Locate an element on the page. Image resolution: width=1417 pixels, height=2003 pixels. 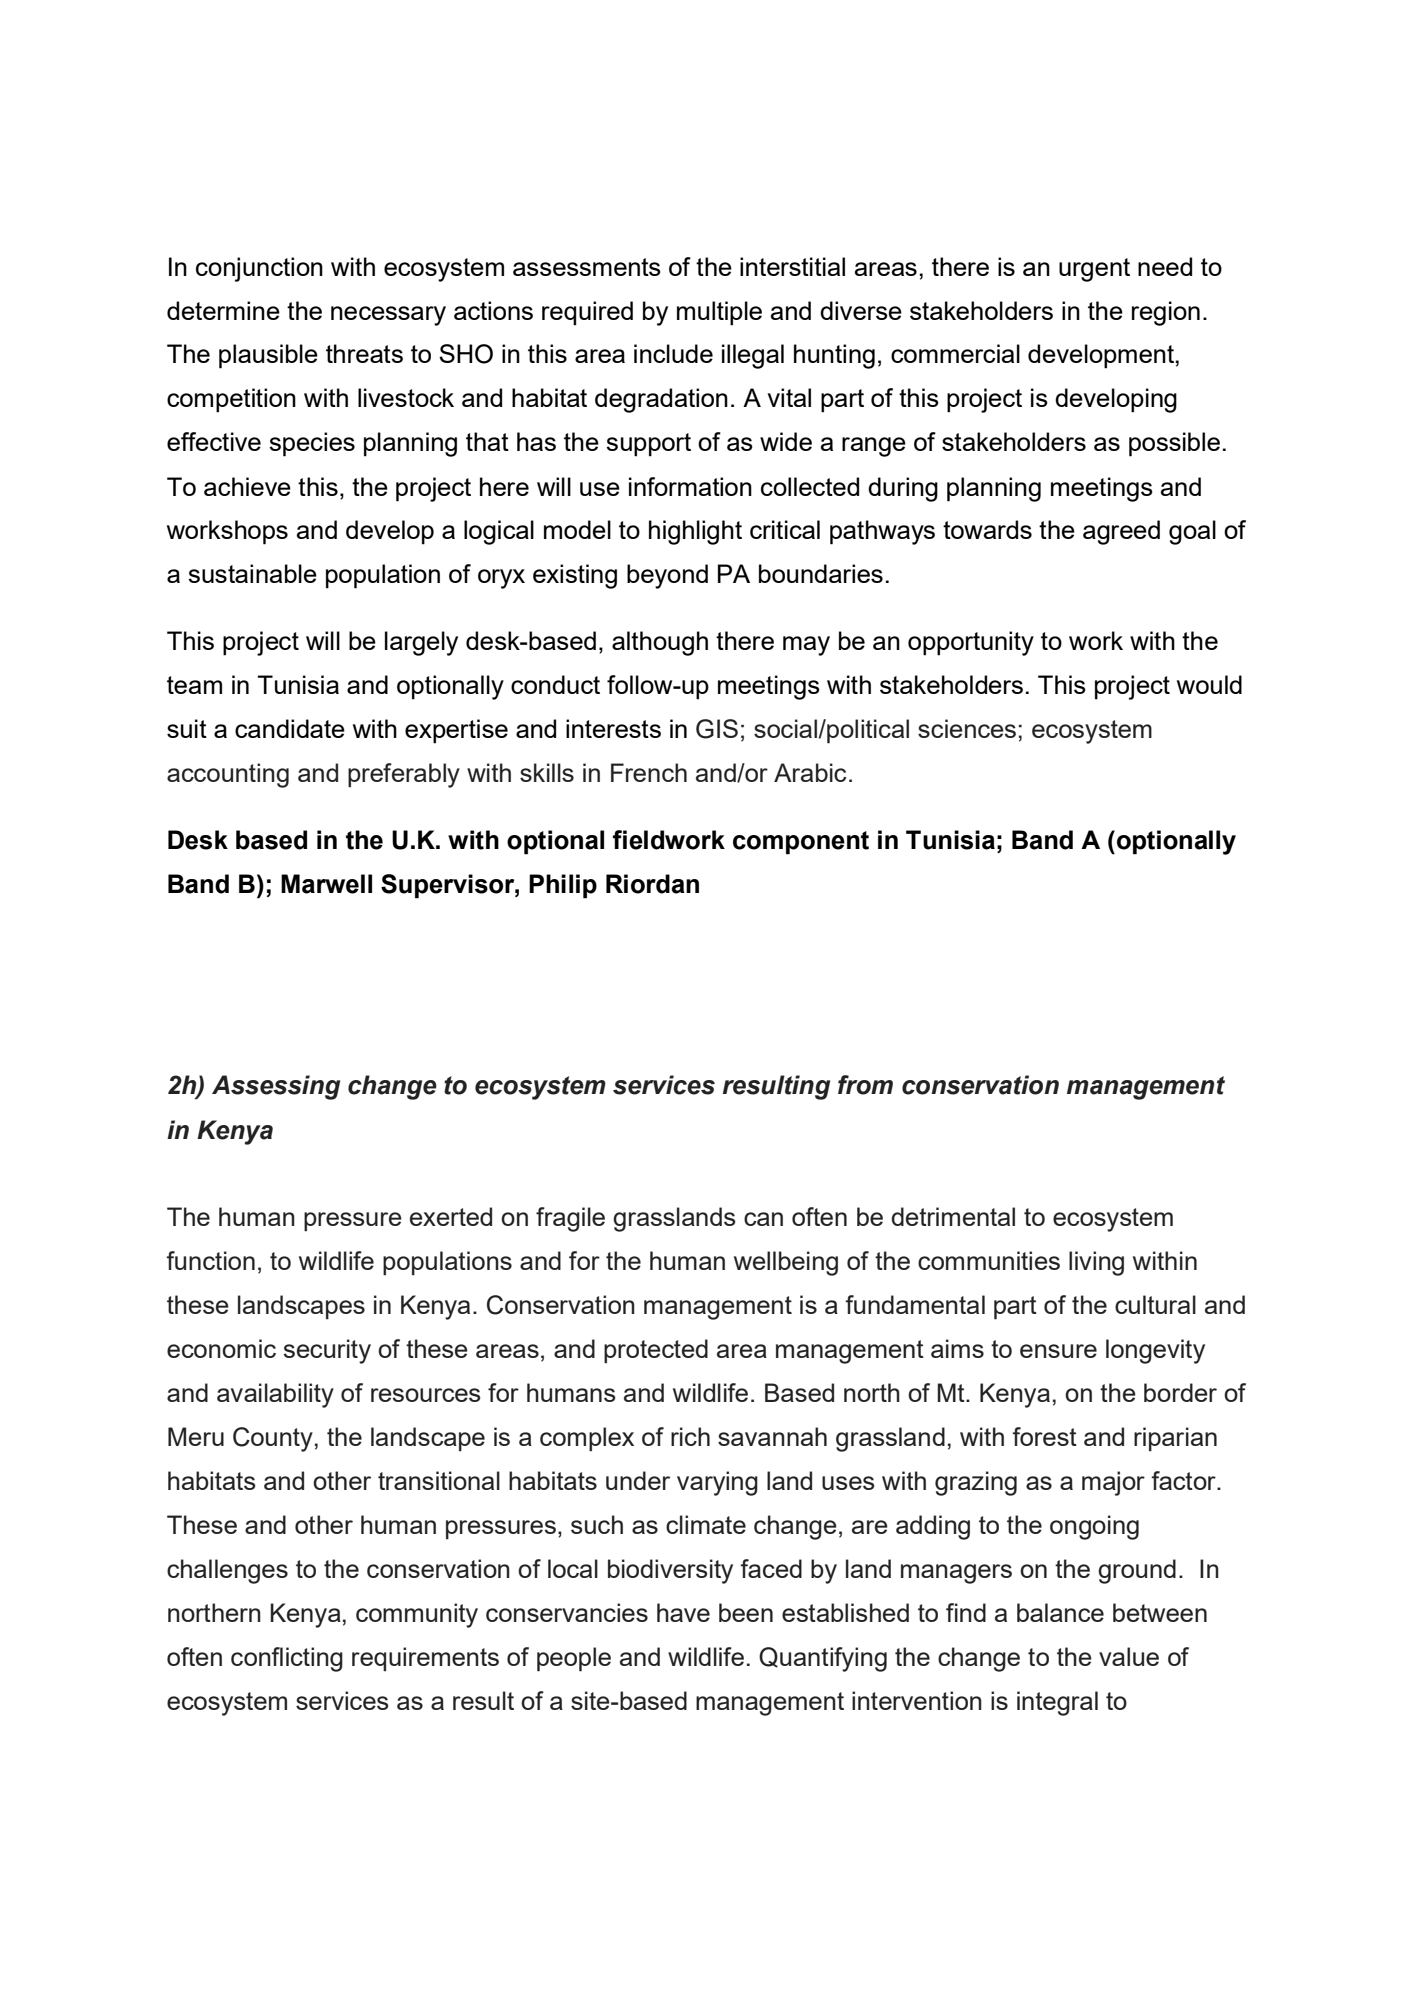
multiple is located at coordinates (719, 313).
